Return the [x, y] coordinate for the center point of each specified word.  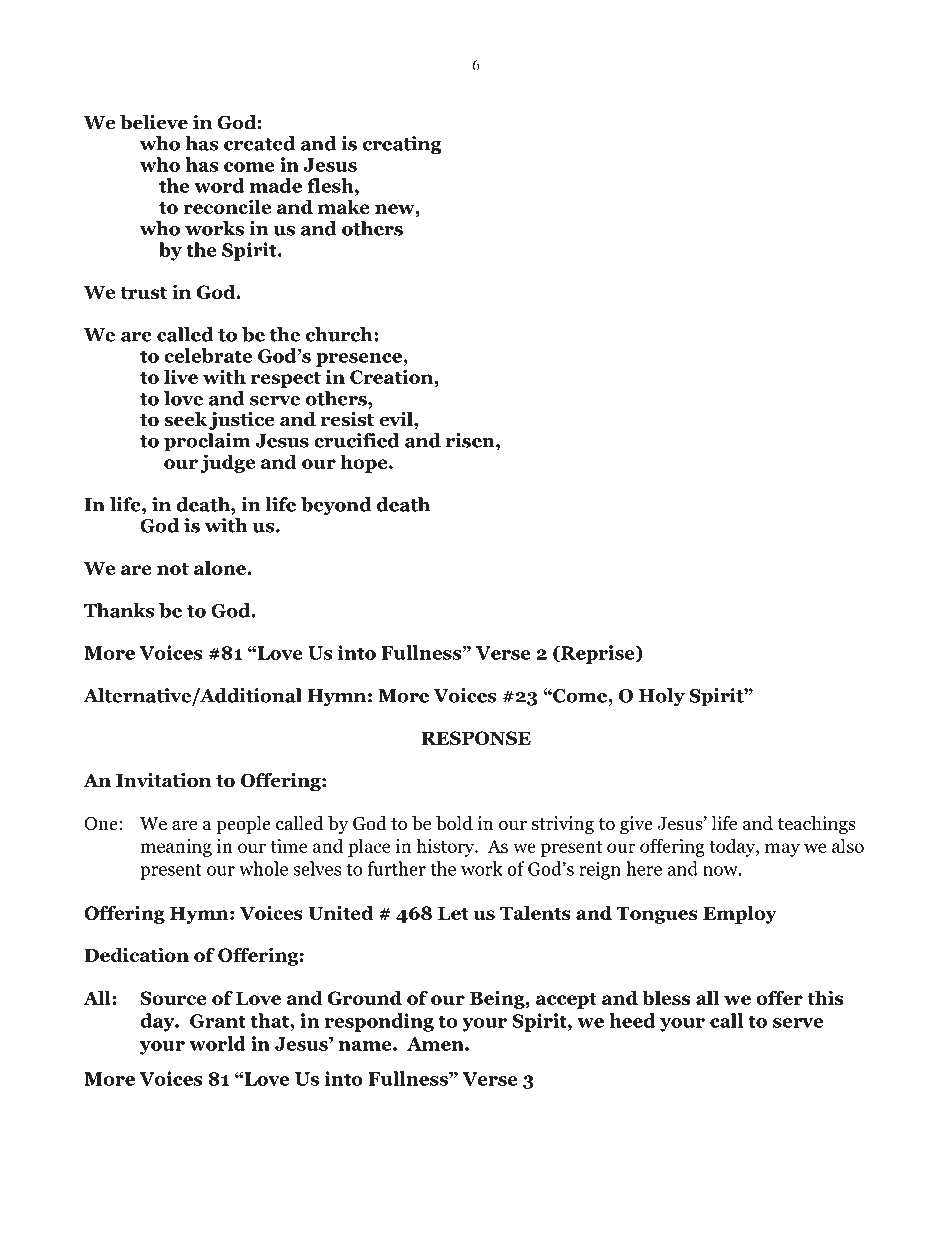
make [344, 206]
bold [454, 823]
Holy [662, 697]
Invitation [163, 780]
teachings [817, 825]
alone [221, 567]
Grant [218, 1021]
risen [471, 440]
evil [397, 419]
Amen [436, 1044]
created [260, 143]
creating [402, 145]
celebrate [208, 355]
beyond [336, 506]
